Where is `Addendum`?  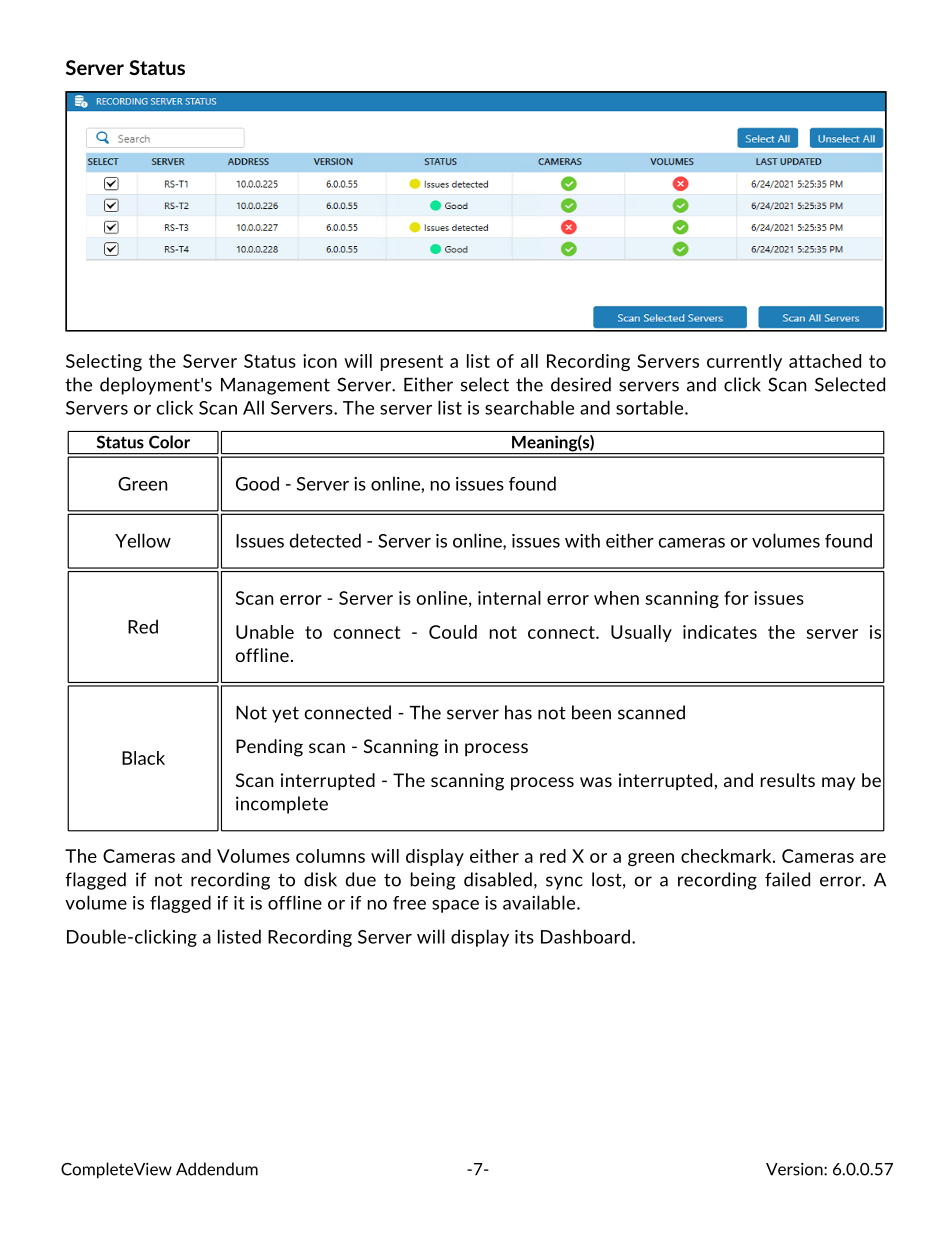 Addendum is located at coordinates (217, 1169).
